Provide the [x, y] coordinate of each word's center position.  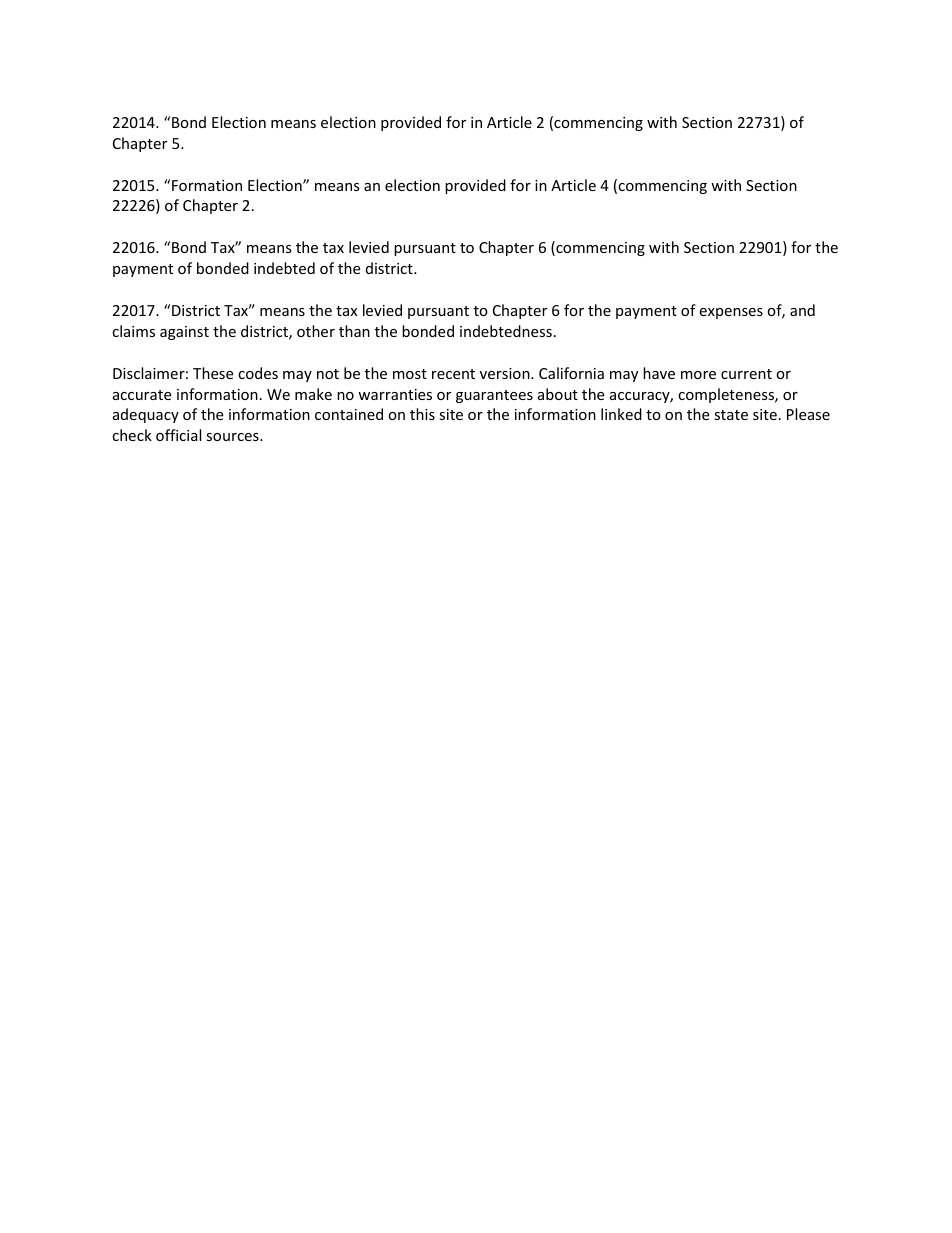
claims [133, 331]
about [558, 394]
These [213, 373]
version [506, 373]
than [354, 331]
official [178, 435]
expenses [731, 313]
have [659, 373]
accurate [142, 395]
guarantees [494, 396]
